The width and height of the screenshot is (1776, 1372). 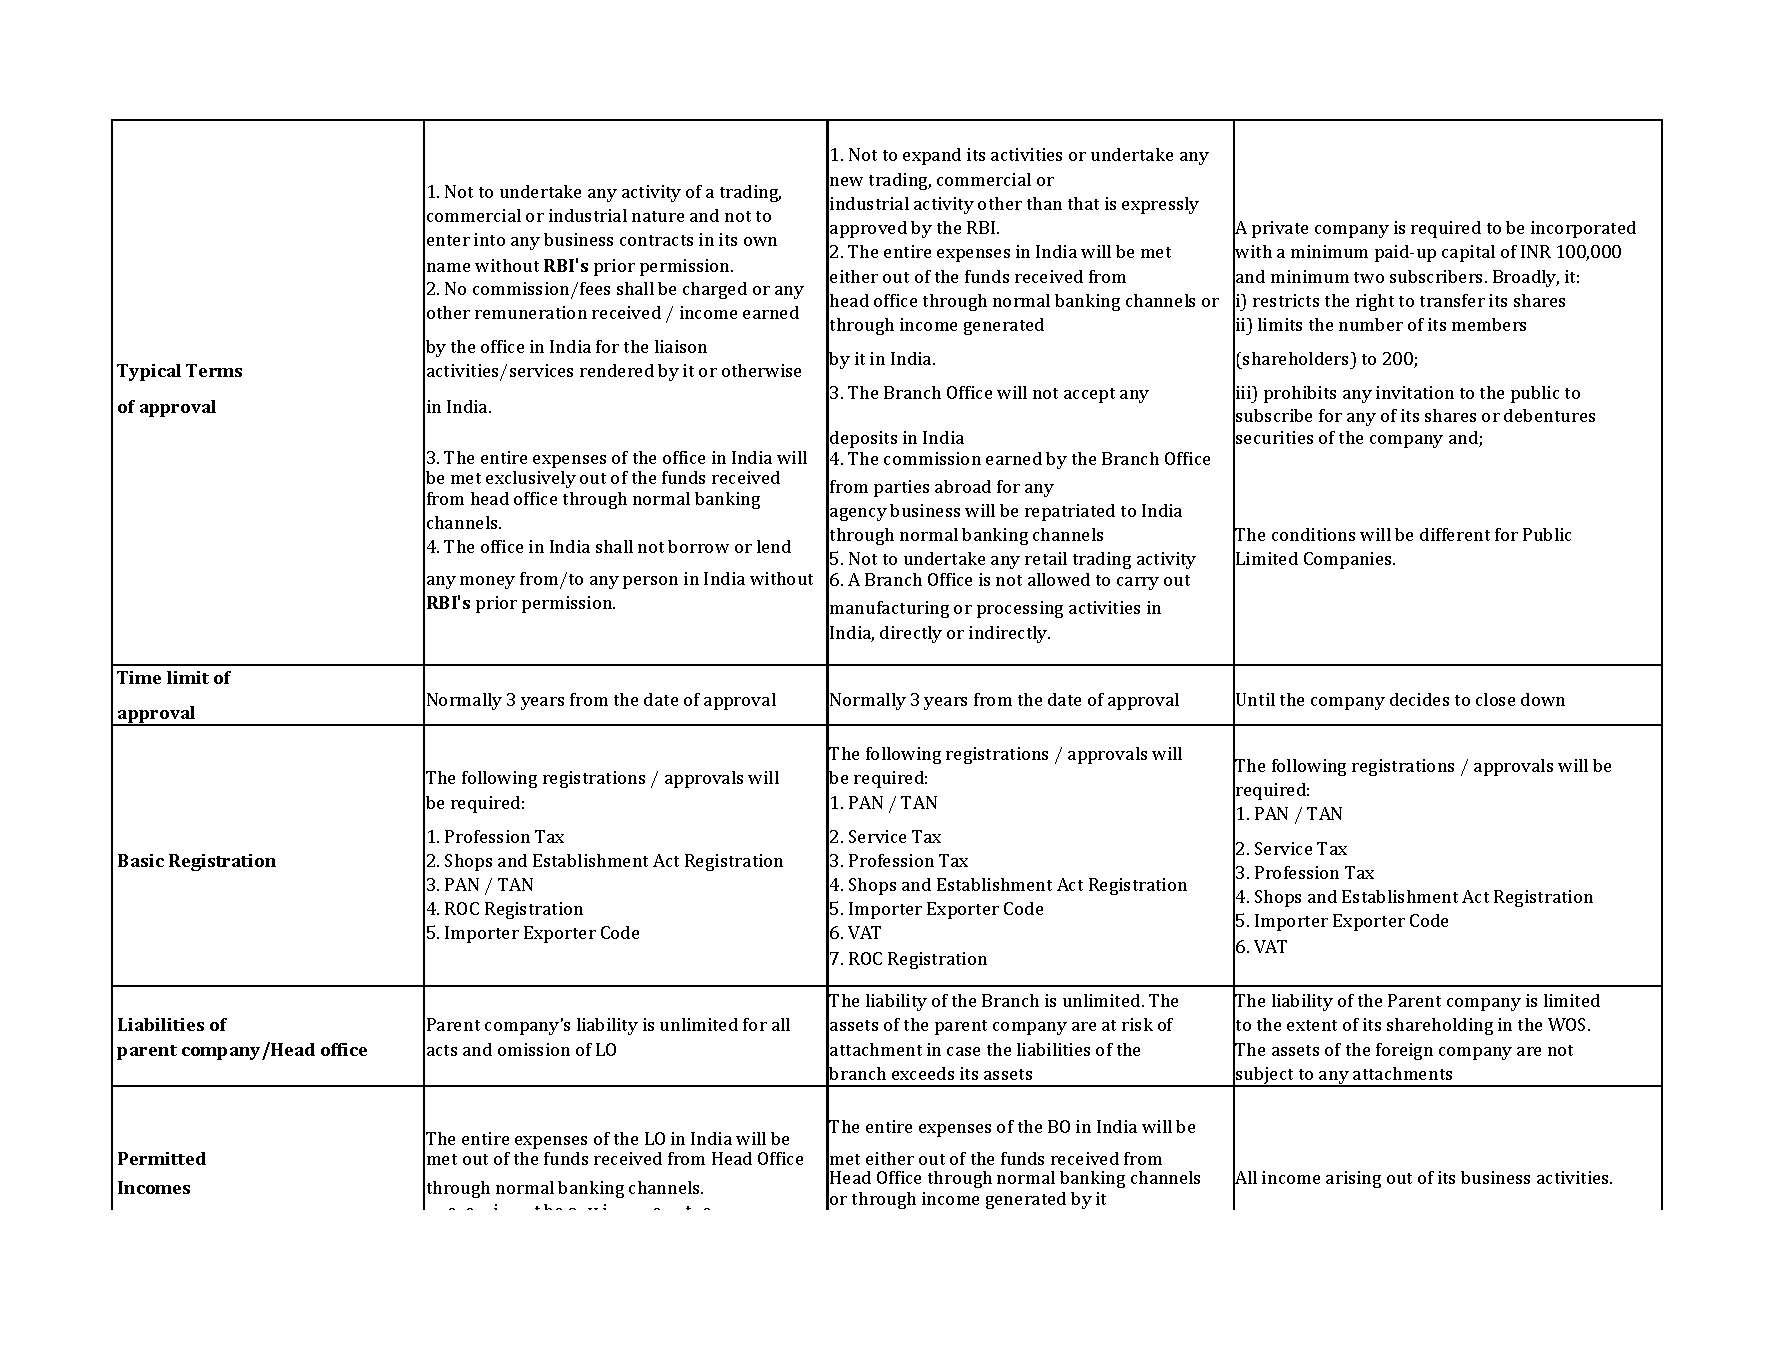 What do you see at coordinates (1455, 534) in the screenshot?
I see `different` at bounding box center [1455, 534].
